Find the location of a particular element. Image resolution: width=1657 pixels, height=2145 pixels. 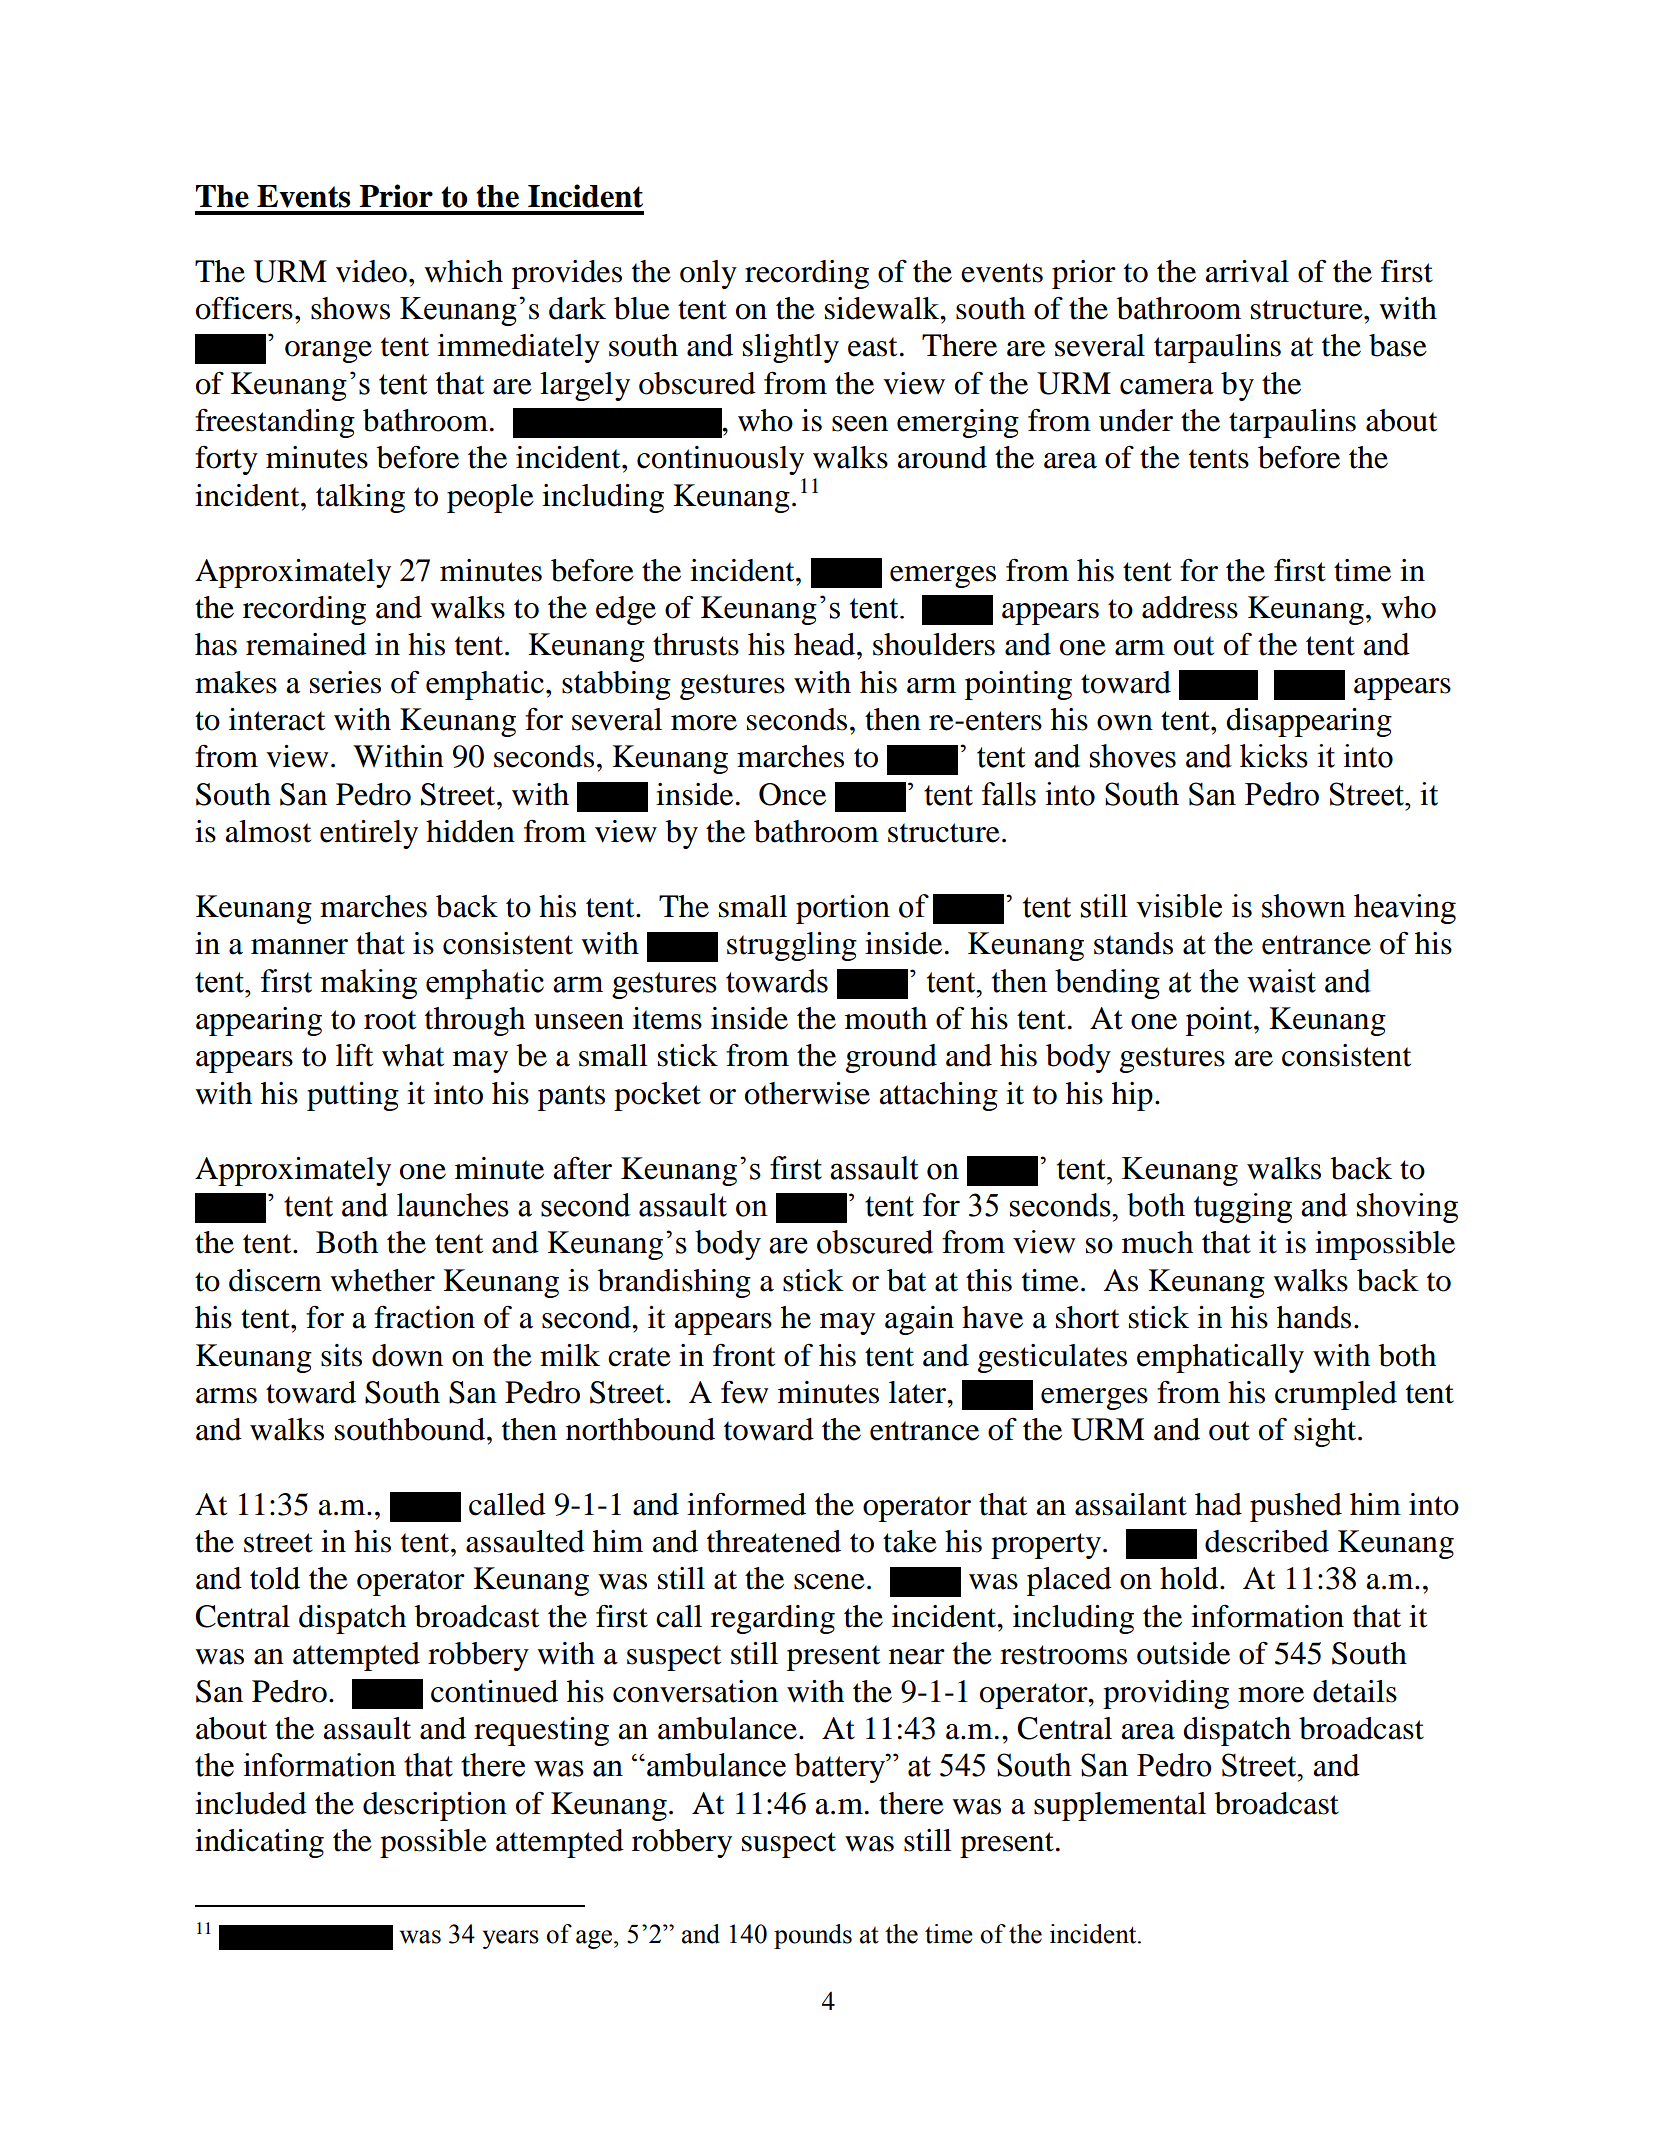

arrival is located at coordinates (1247, 271).
